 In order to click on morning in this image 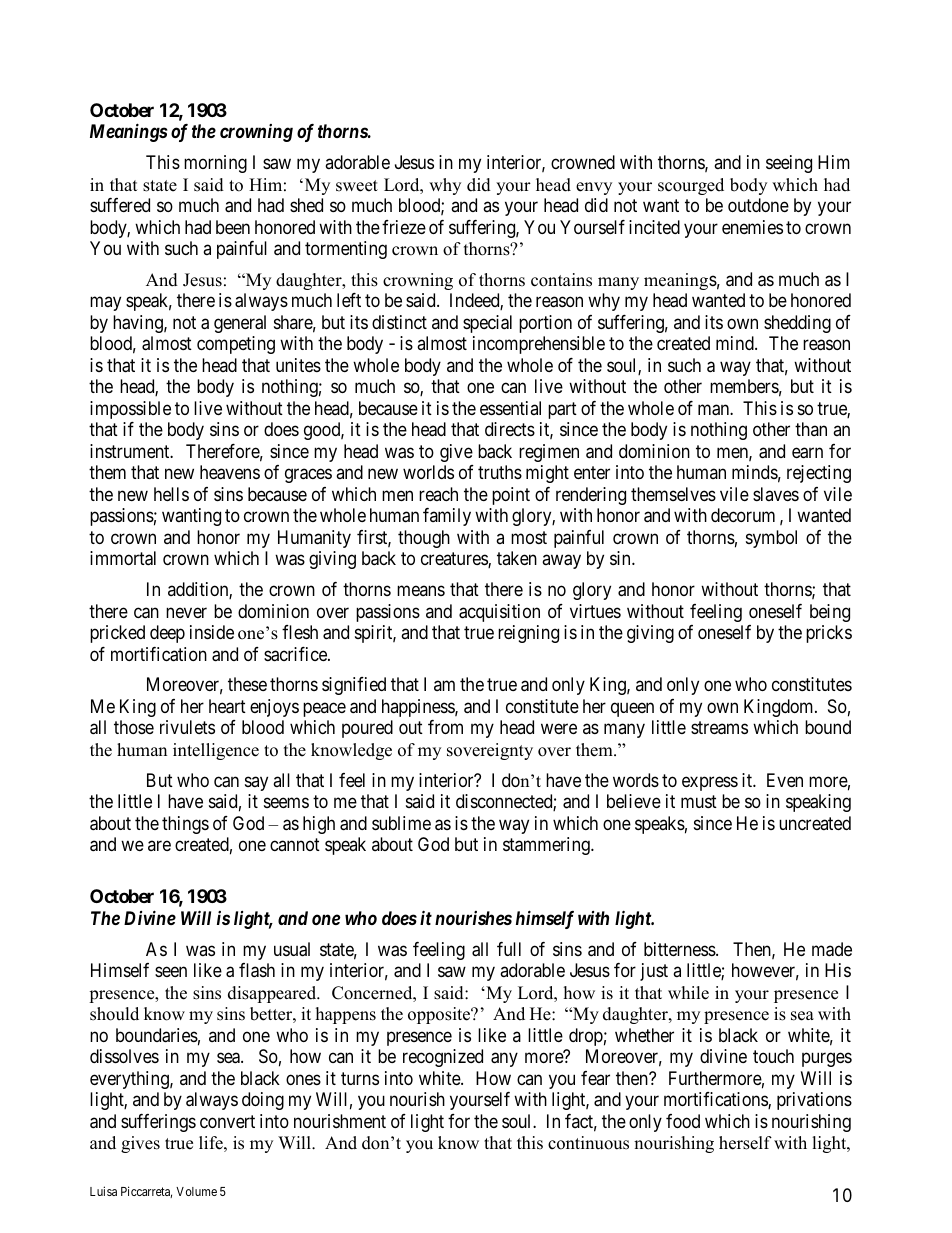, I will do `click(215, 164)`.
